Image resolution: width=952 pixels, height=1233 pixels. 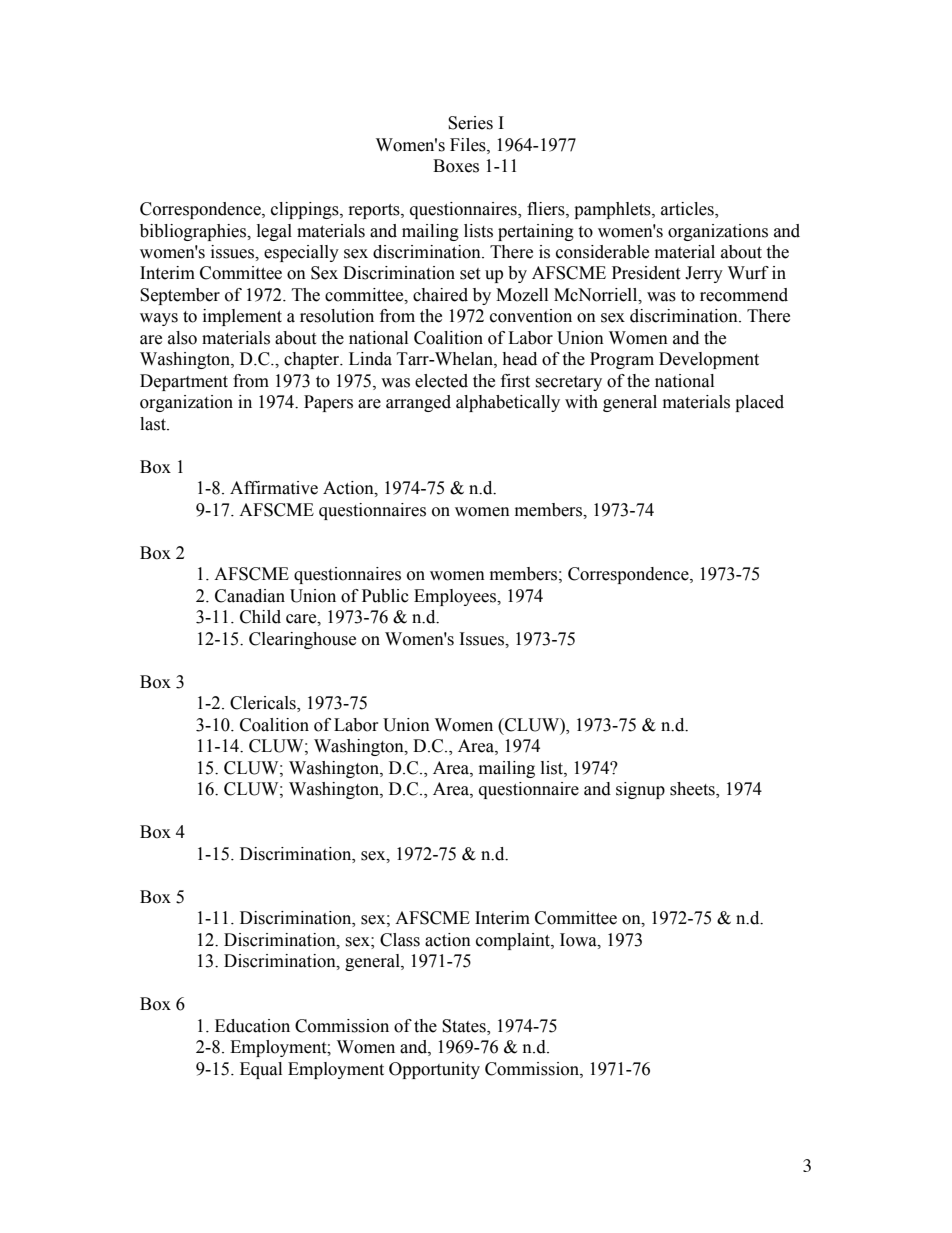 I want to click on articles, so click(x=688, y=210).
